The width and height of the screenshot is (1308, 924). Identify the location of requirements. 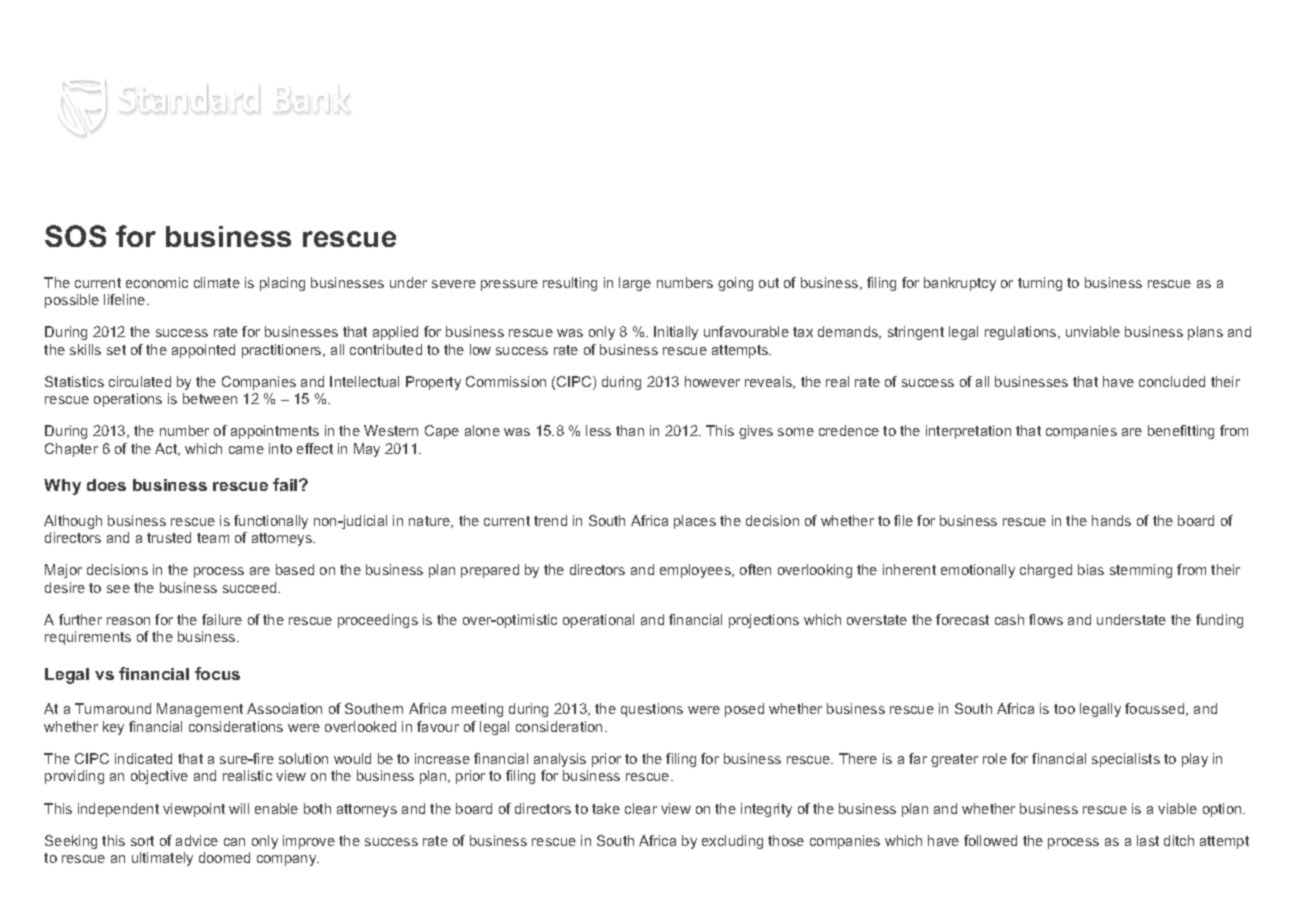
(88, 638).
